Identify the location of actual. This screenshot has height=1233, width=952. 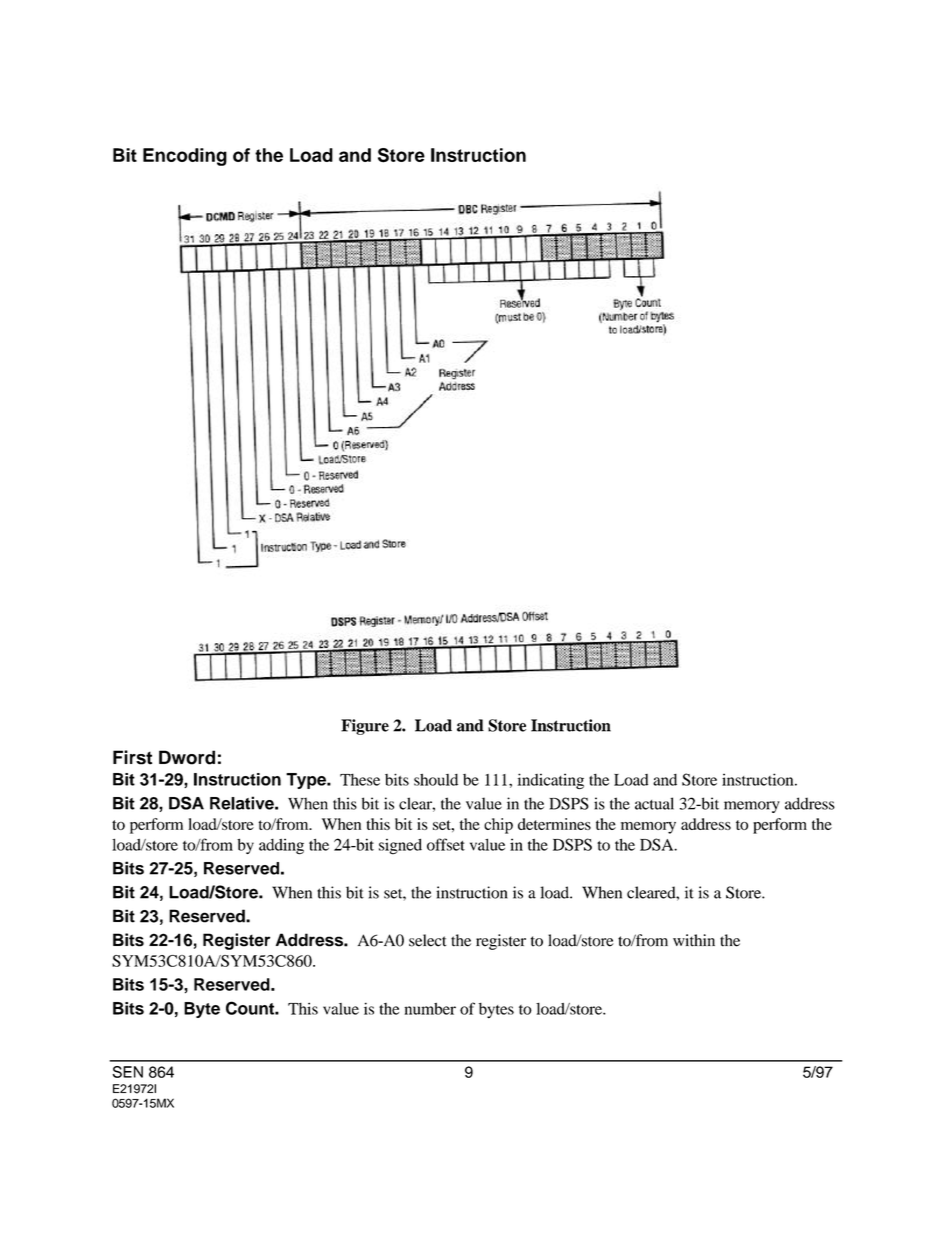
(654, 803).
